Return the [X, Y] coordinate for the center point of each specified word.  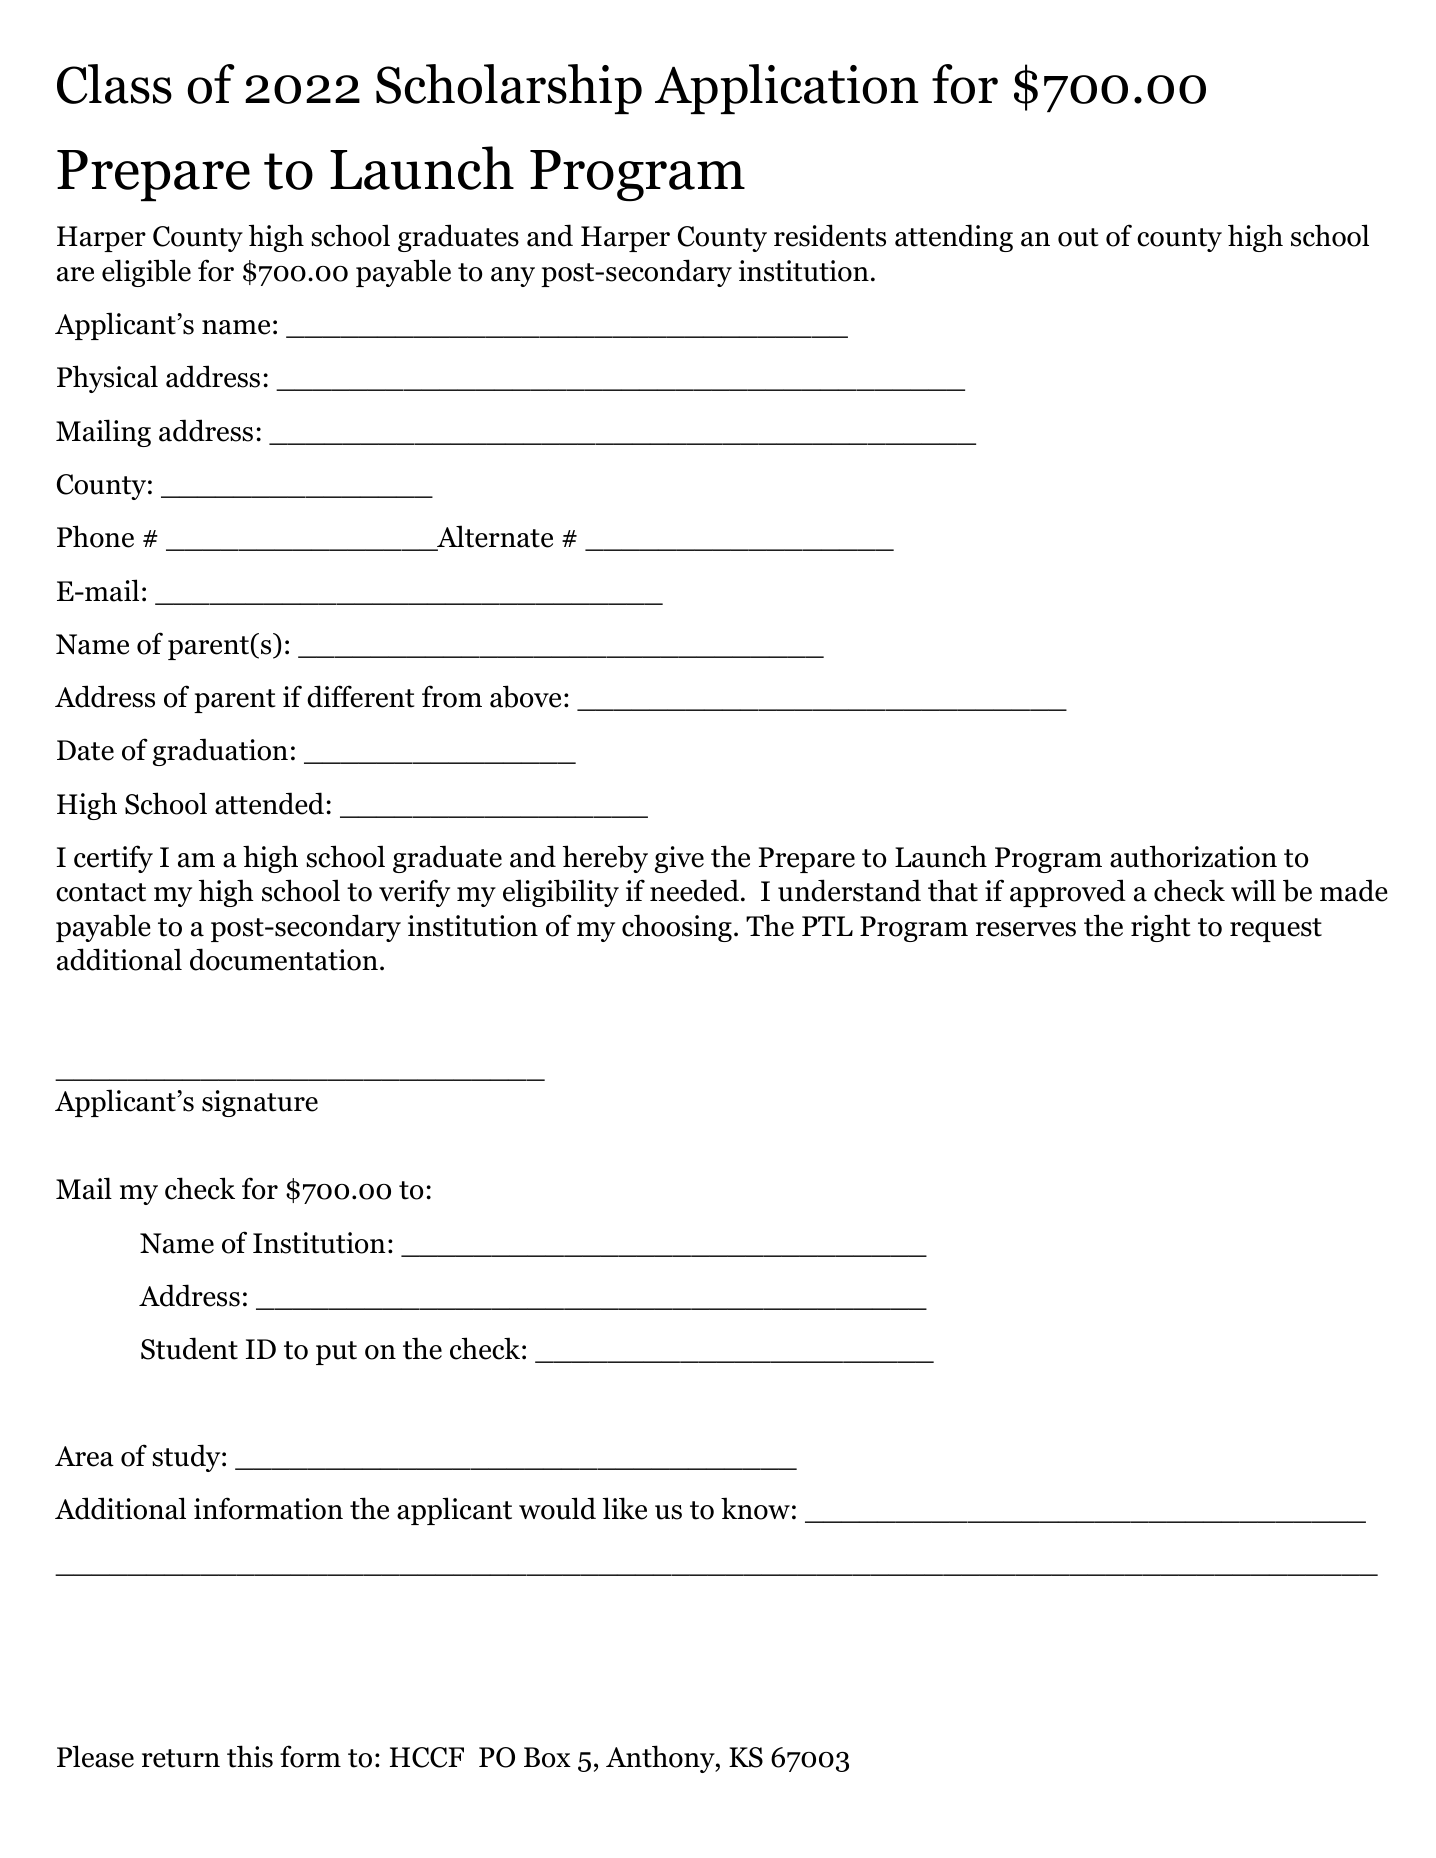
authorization [1193, 856]
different [361, 696]
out [1078, 237]
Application [787, 89]
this [250, 1756]
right [1161, 928]
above [525, 696]
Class [114, 84]
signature [260, 1103]
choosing [677, 928]
